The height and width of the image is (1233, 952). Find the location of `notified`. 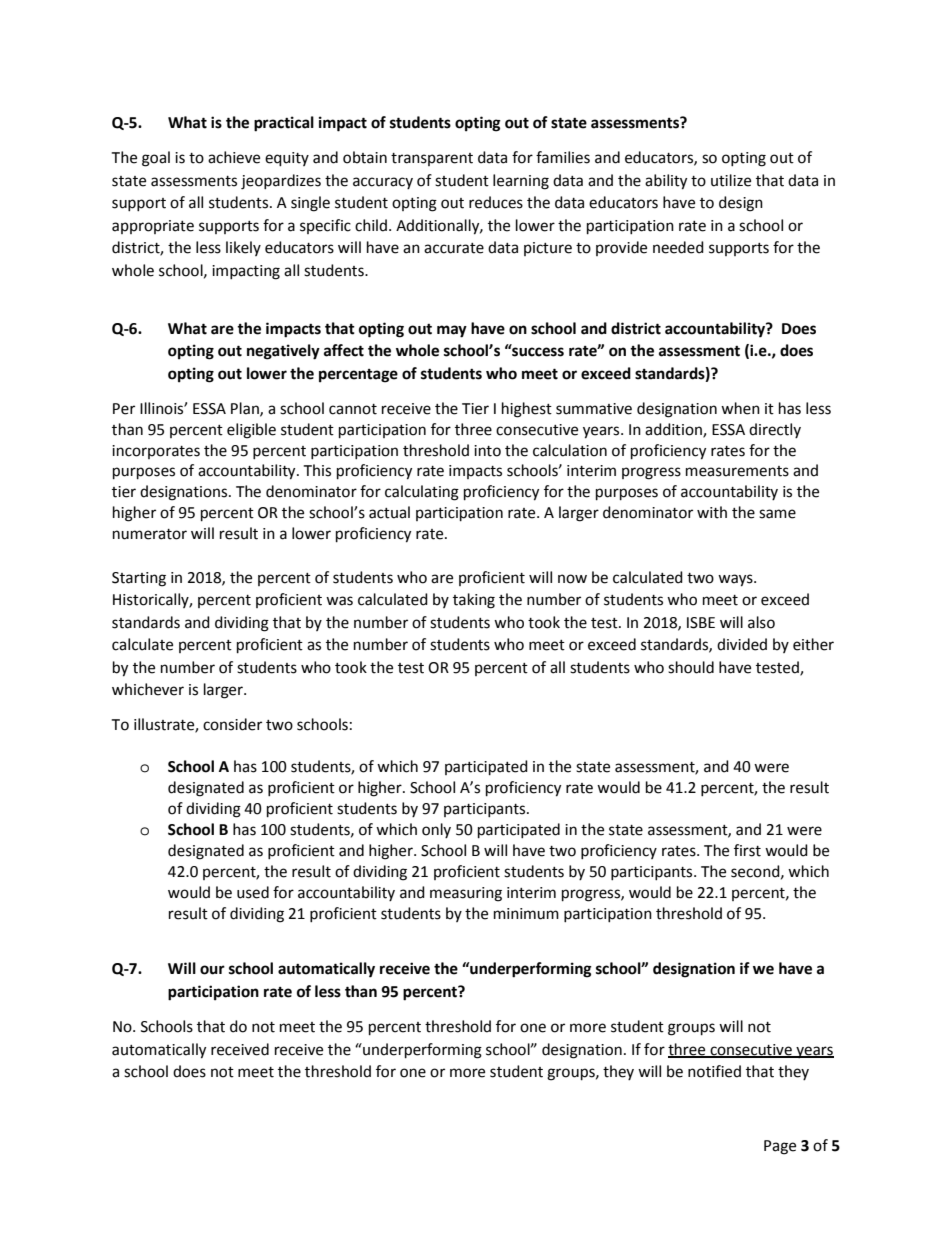

notified is located at coordinates (714, 1071).
